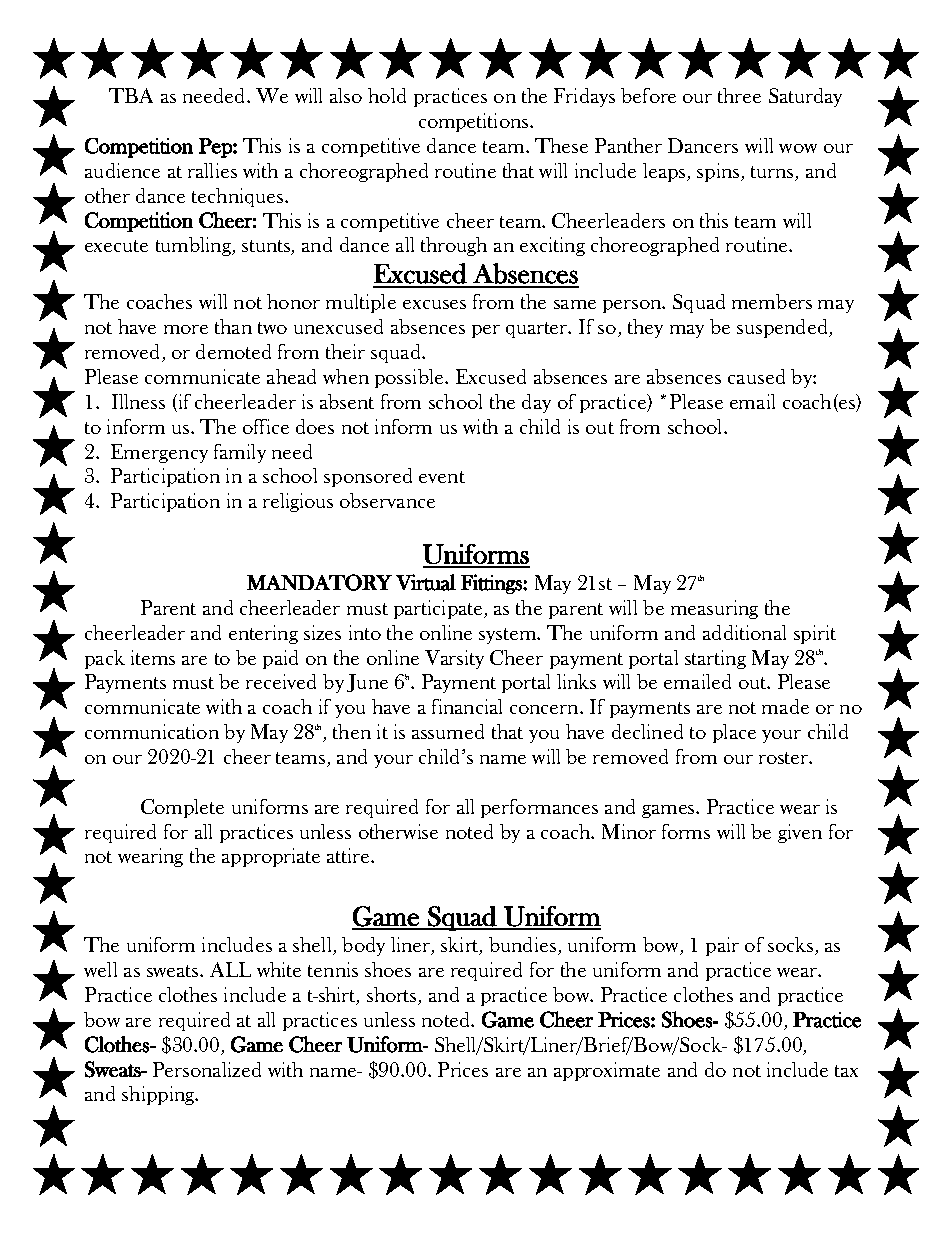 The width and height of the image is (952, 1233). What do you see at coordinates (561, 145) in the image?
I see `These` at bounding box center [561, 145].
